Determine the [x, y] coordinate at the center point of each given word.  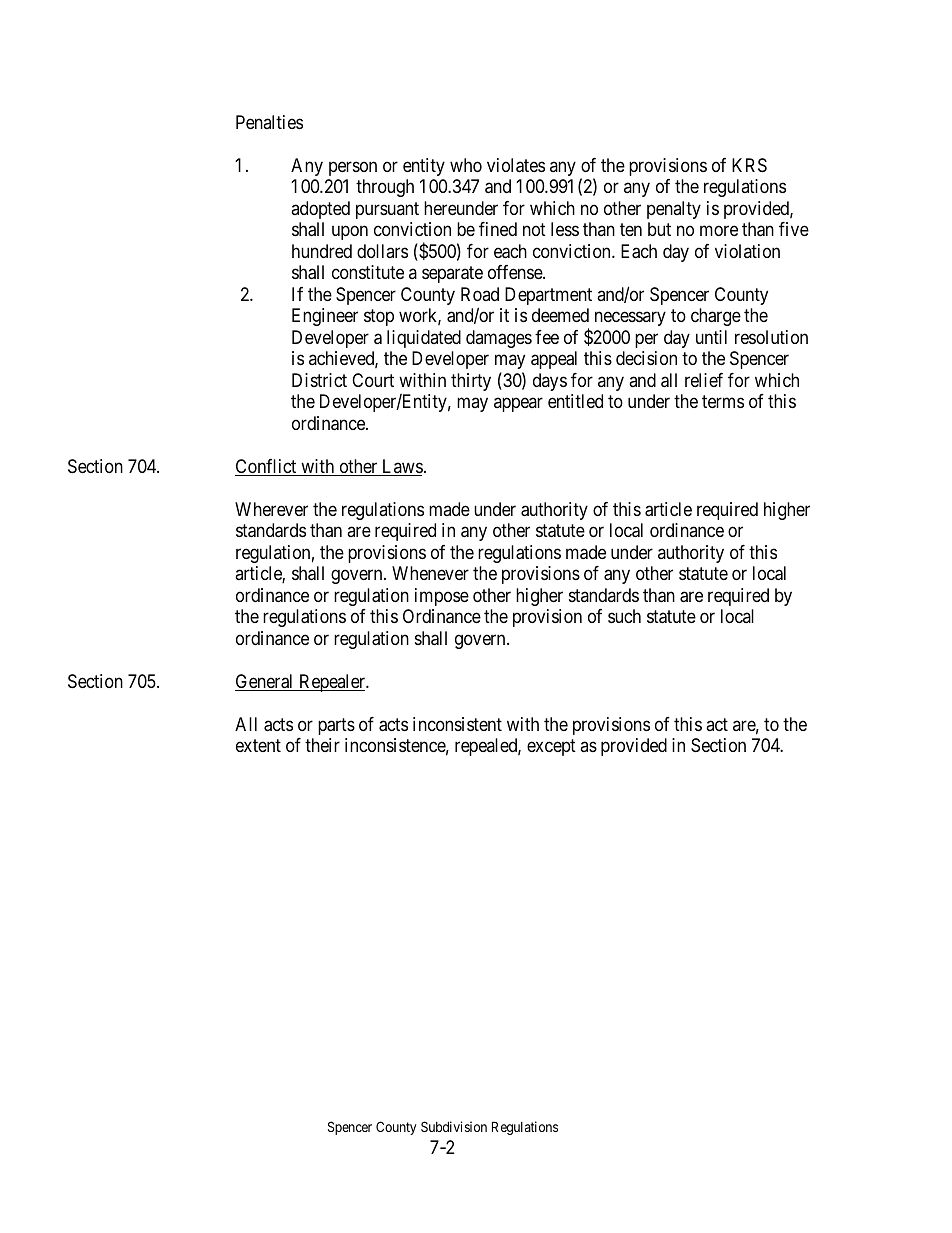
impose [442, 597]
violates [516, 165]
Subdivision [454, 1126]
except [551, 747]
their [322, 745]
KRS [749, 165]
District [319, 380]
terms [723, 402]
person [353, 168]
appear [518, 405]
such [624, 616]
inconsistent [457, 724]
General [265, 682]
